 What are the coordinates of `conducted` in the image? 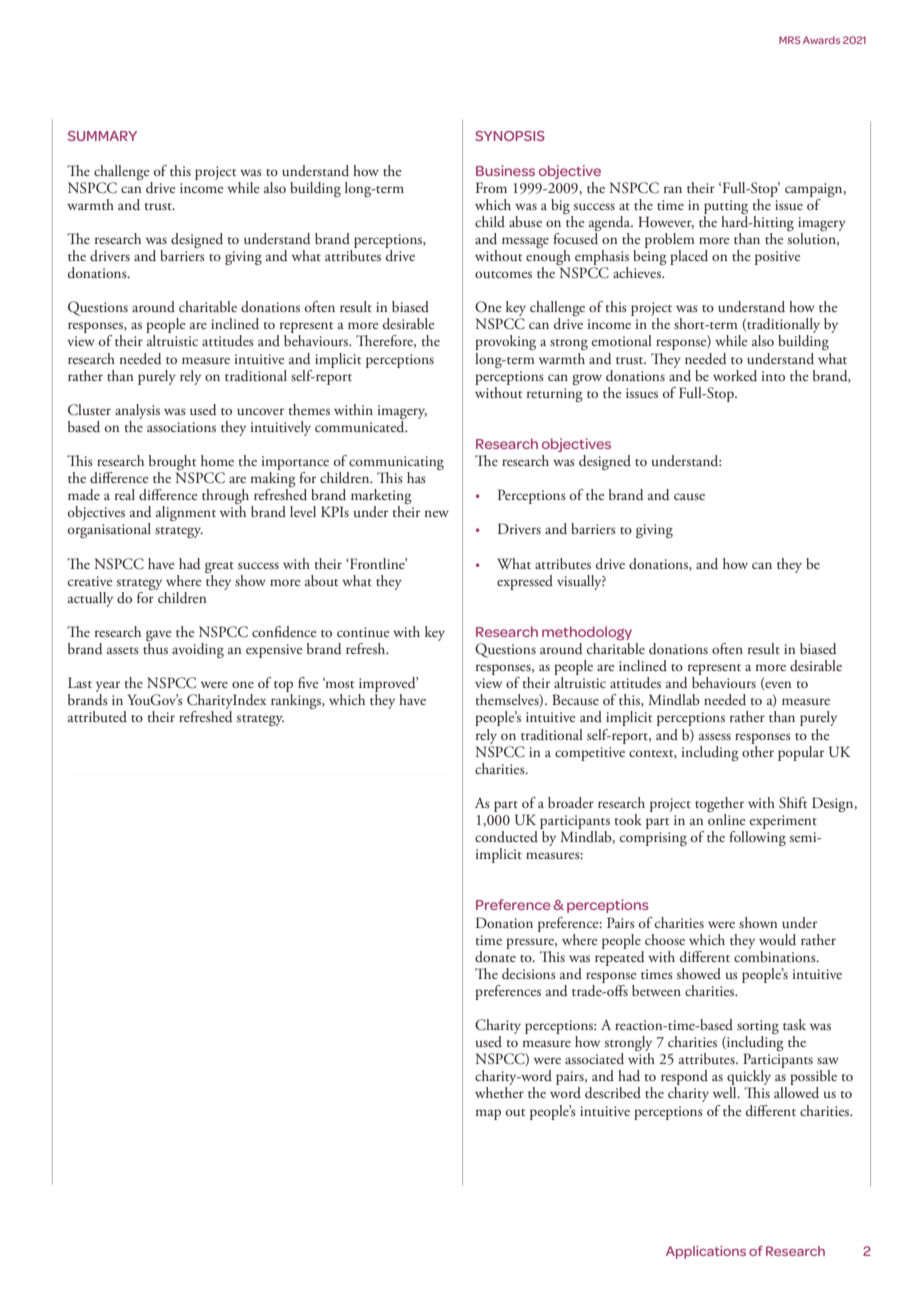 It's located at (506, 836).
